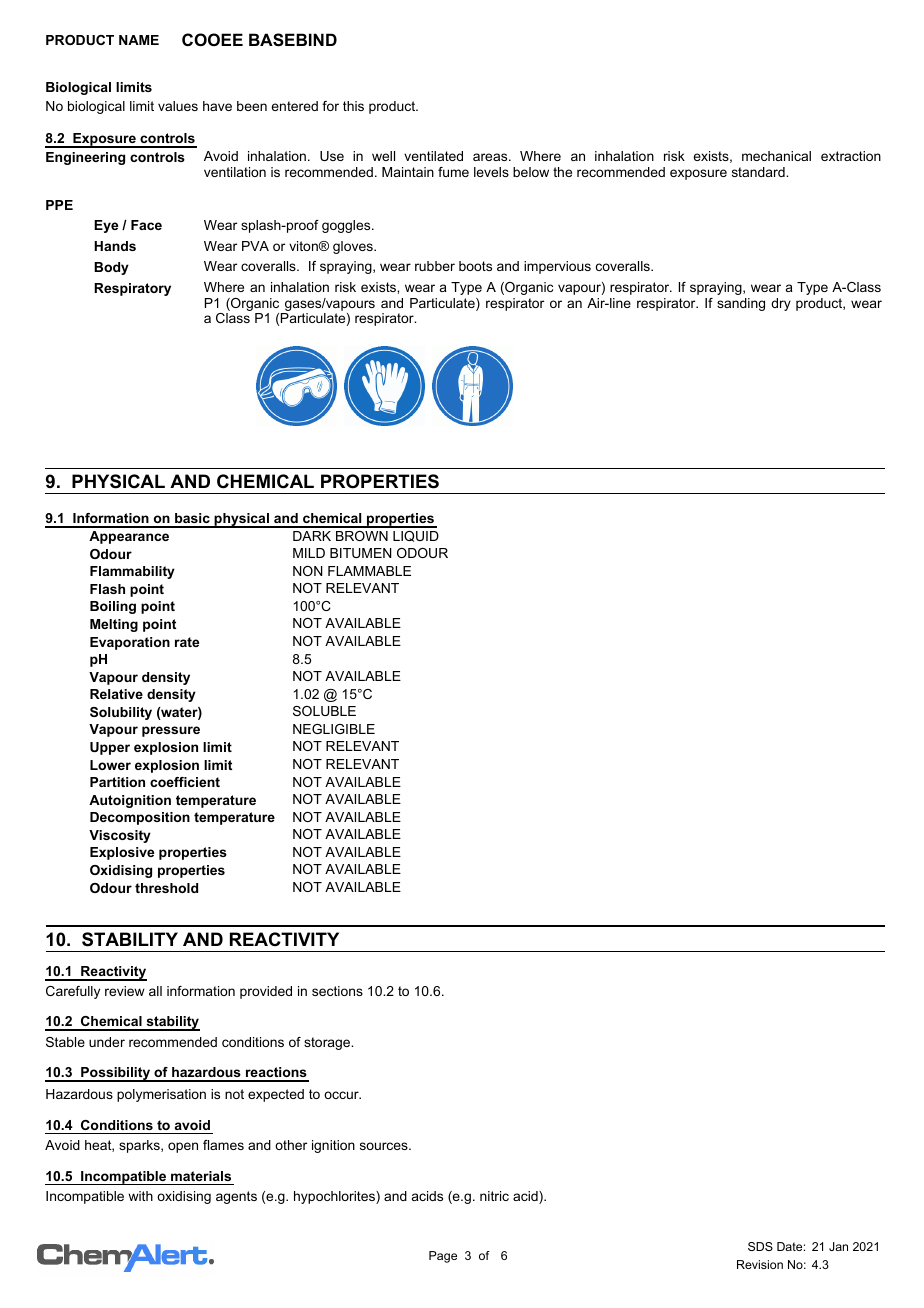  I want to click on Body, so click(111, 268).
